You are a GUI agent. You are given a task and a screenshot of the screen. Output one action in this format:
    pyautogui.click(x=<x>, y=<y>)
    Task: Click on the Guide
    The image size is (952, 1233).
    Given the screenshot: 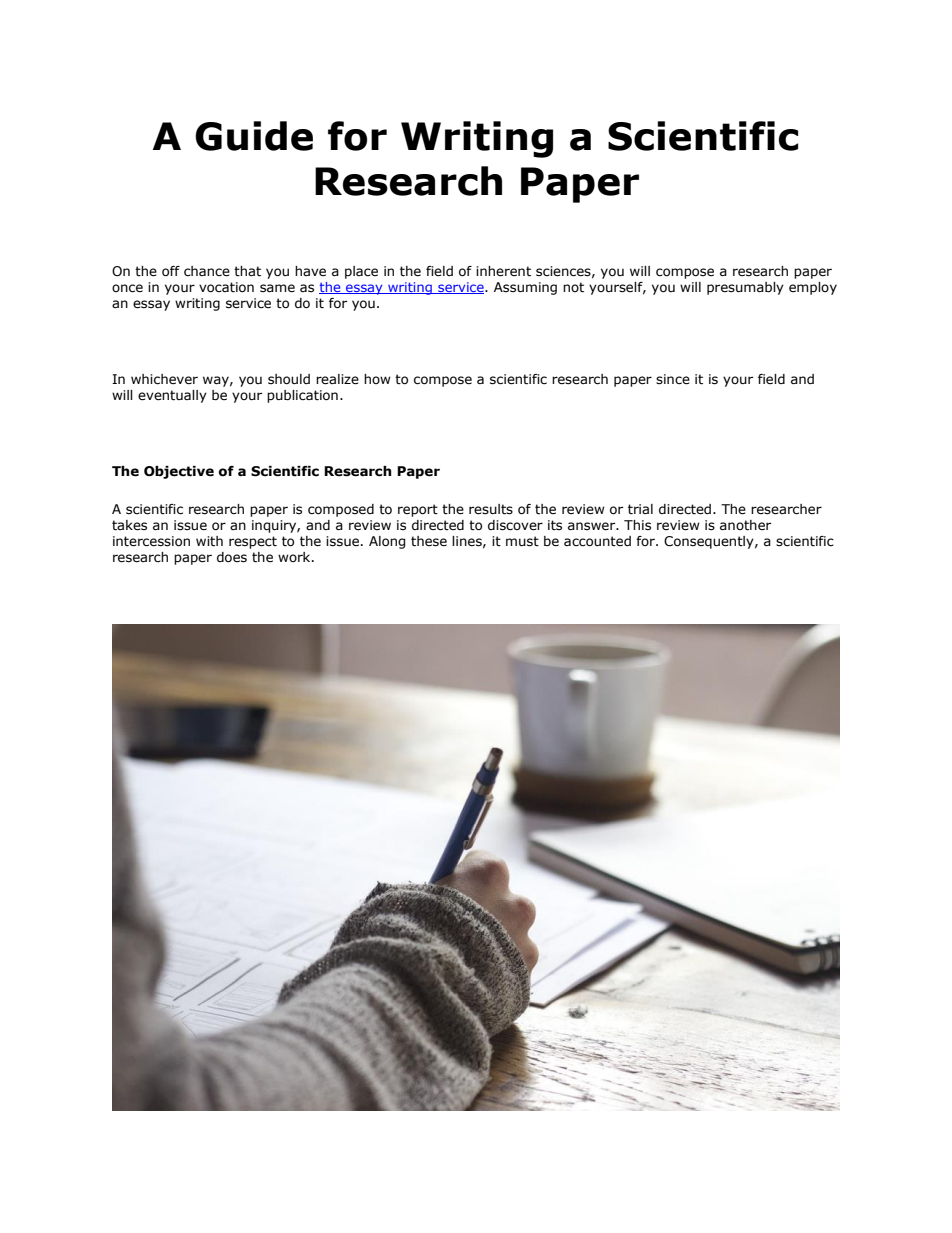 What is the action you would take?
    pyautogui.click(x=254, y=136)
